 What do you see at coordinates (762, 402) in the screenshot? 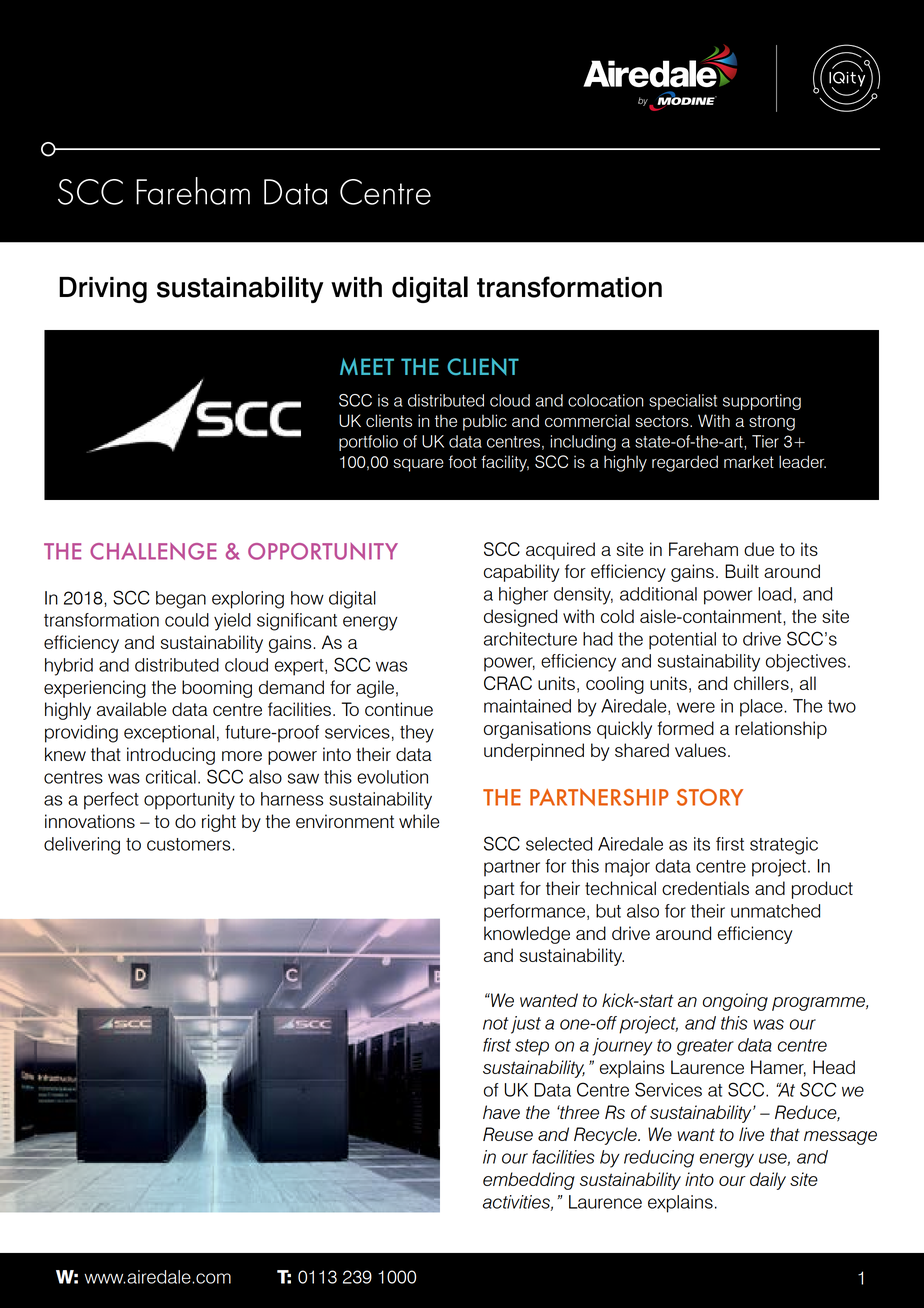
I see `supporting` at bounding box center [762, 402].
